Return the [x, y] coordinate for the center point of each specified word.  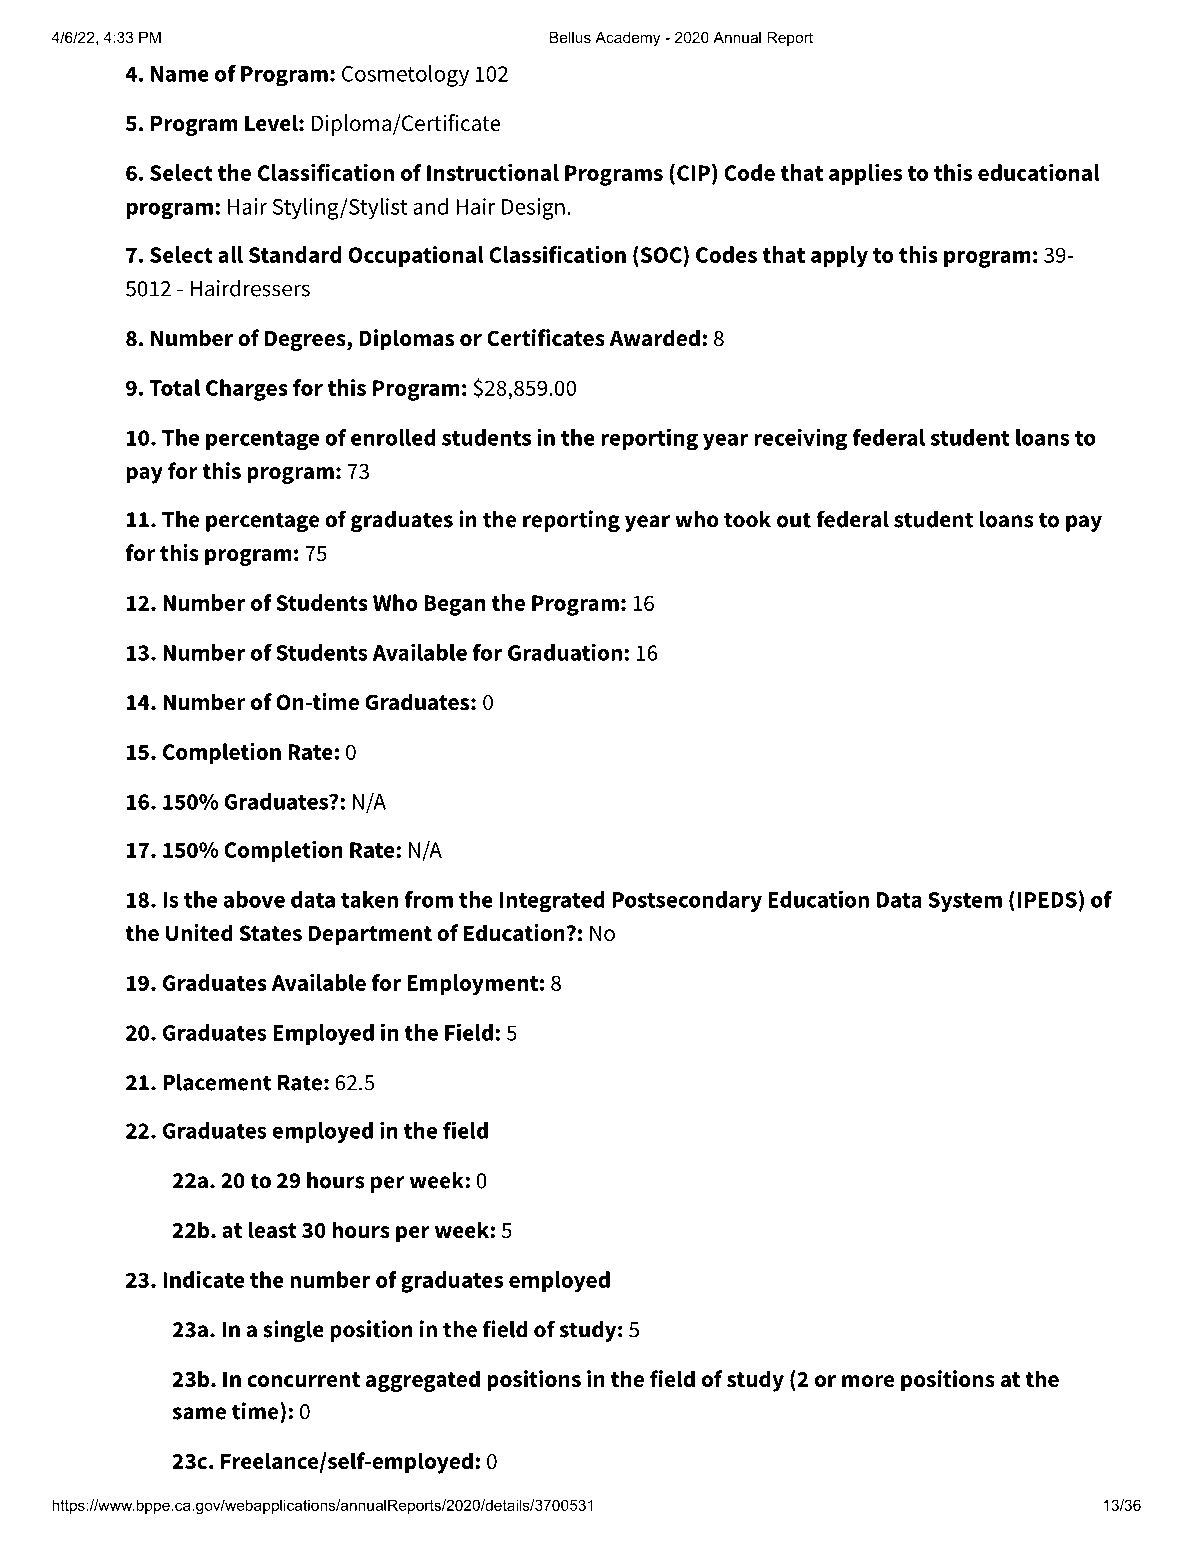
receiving [800, 439]
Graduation [565, 652]
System [965, 902]
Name [180, 74]
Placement [217, 1082]
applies [865, 174]
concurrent [303, 1380]
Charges [247, 390]
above [254, 899]
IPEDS [1047, 900]
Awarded [654, 338]
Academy [627, 39]
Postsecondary [687, 901]
